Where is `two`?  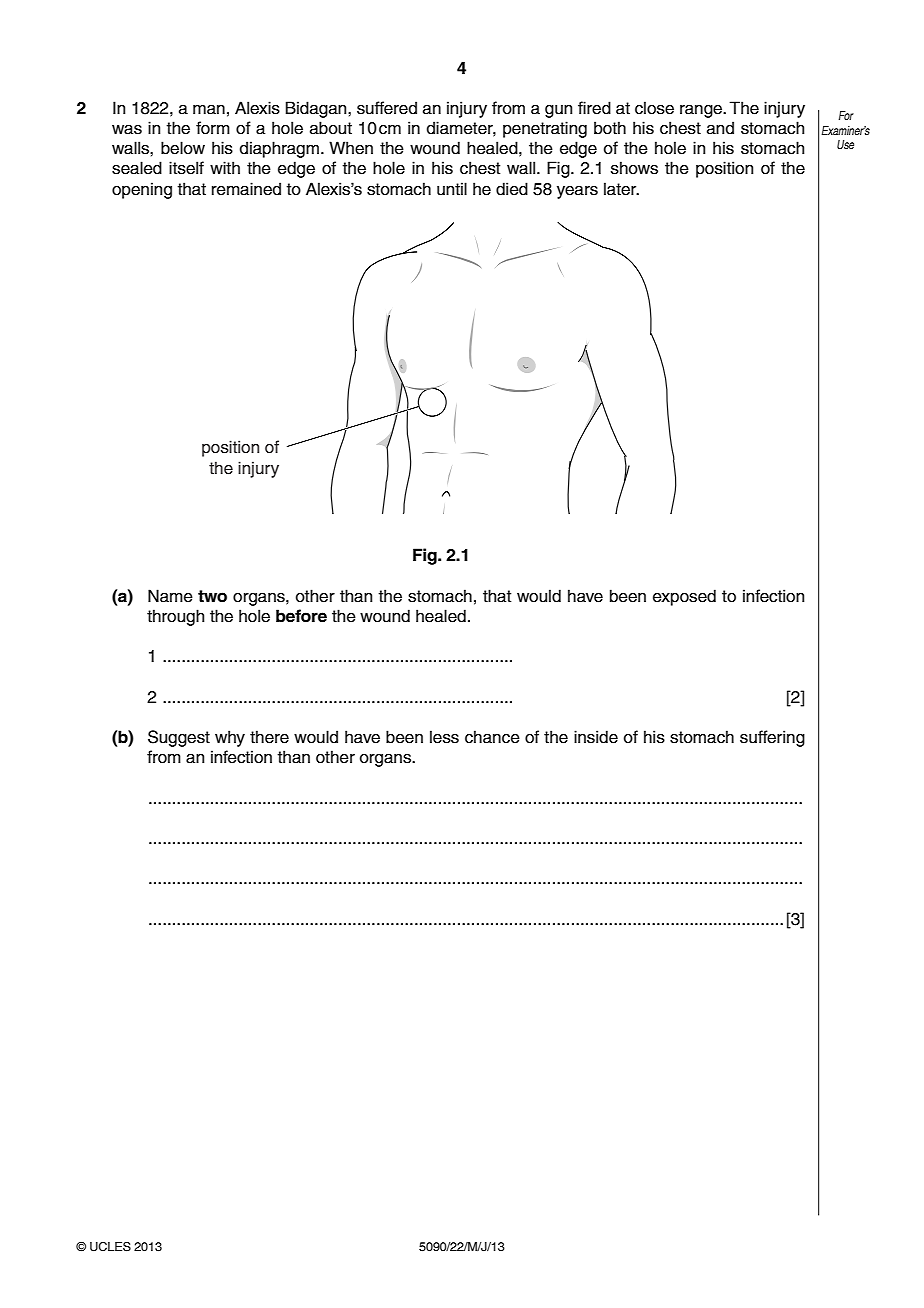
two is located at coordinates (212, 596).
